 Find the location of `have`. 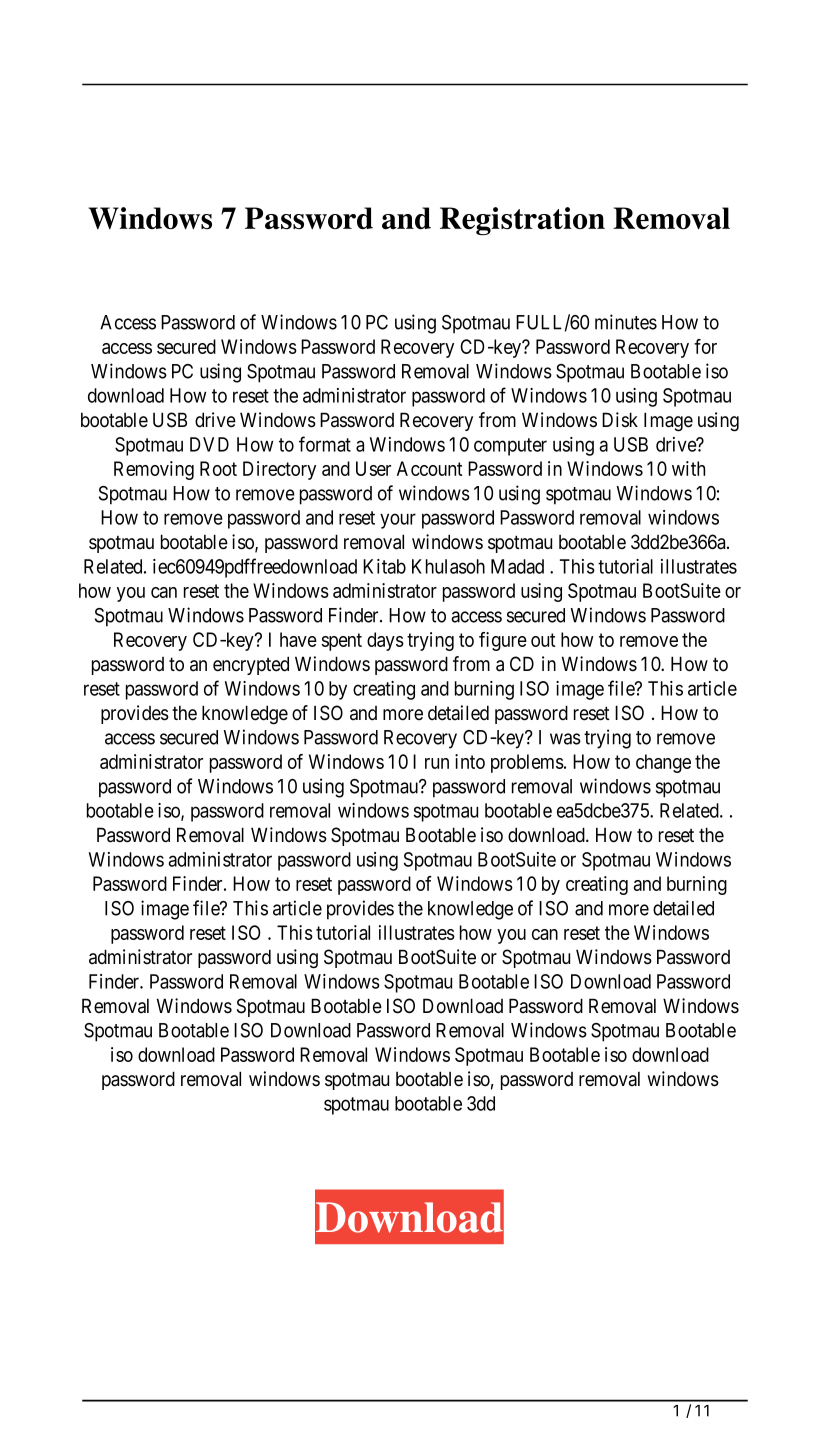

have is located at coordinates (298, 639).
